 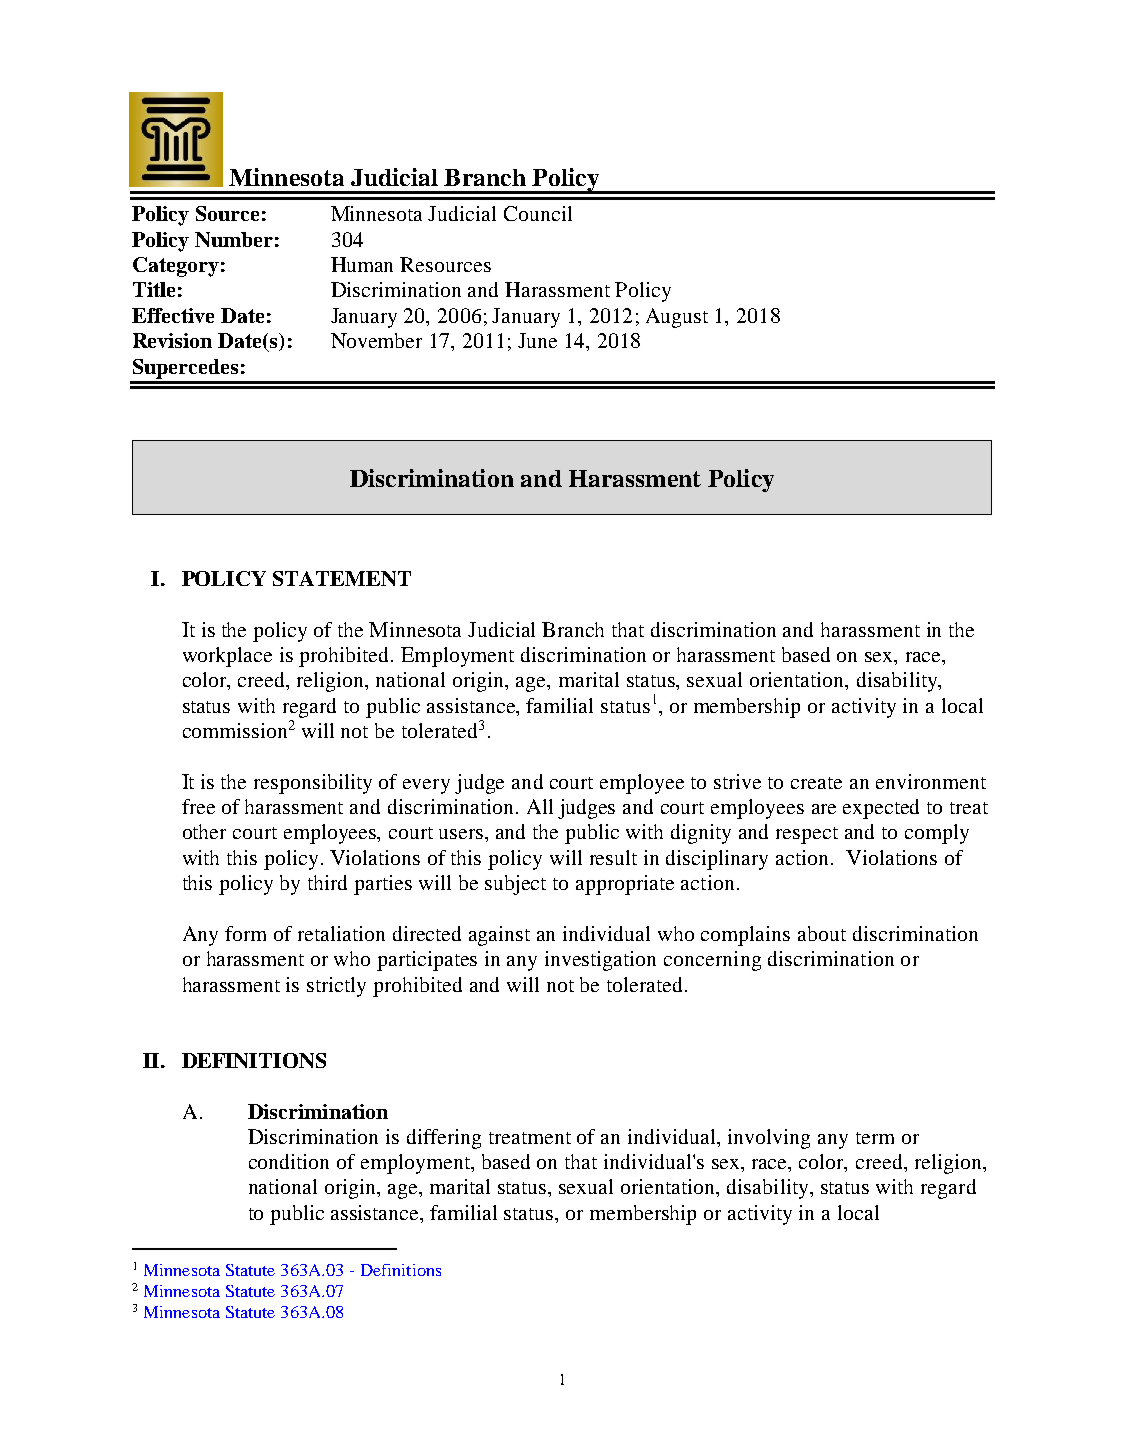 What do you see at coordinates (540, 806) in the page?
I see `All` at bounding box center [540, 806].
